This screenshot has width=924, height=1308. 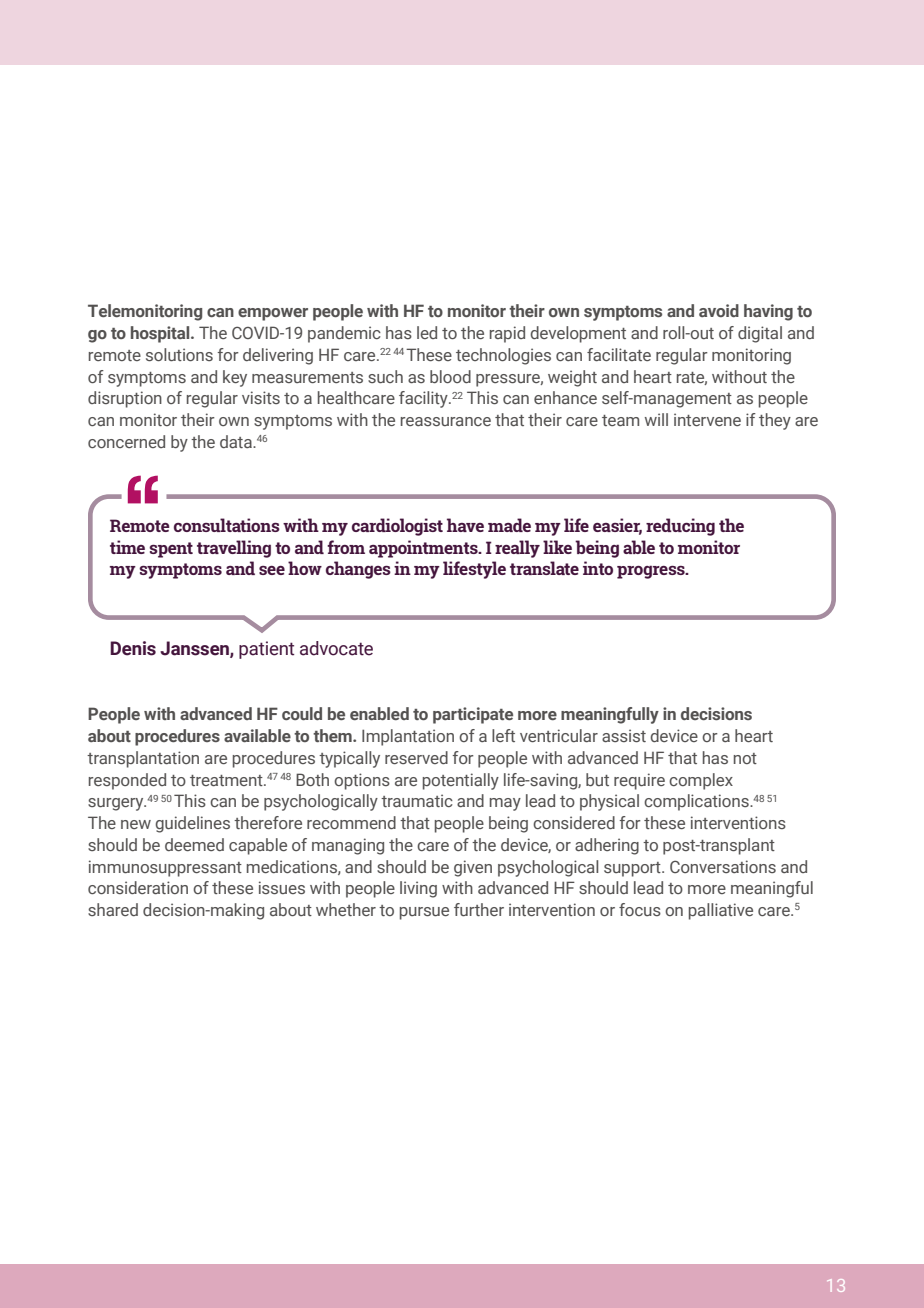 I want to click on have, so click(x=465, y=525).
